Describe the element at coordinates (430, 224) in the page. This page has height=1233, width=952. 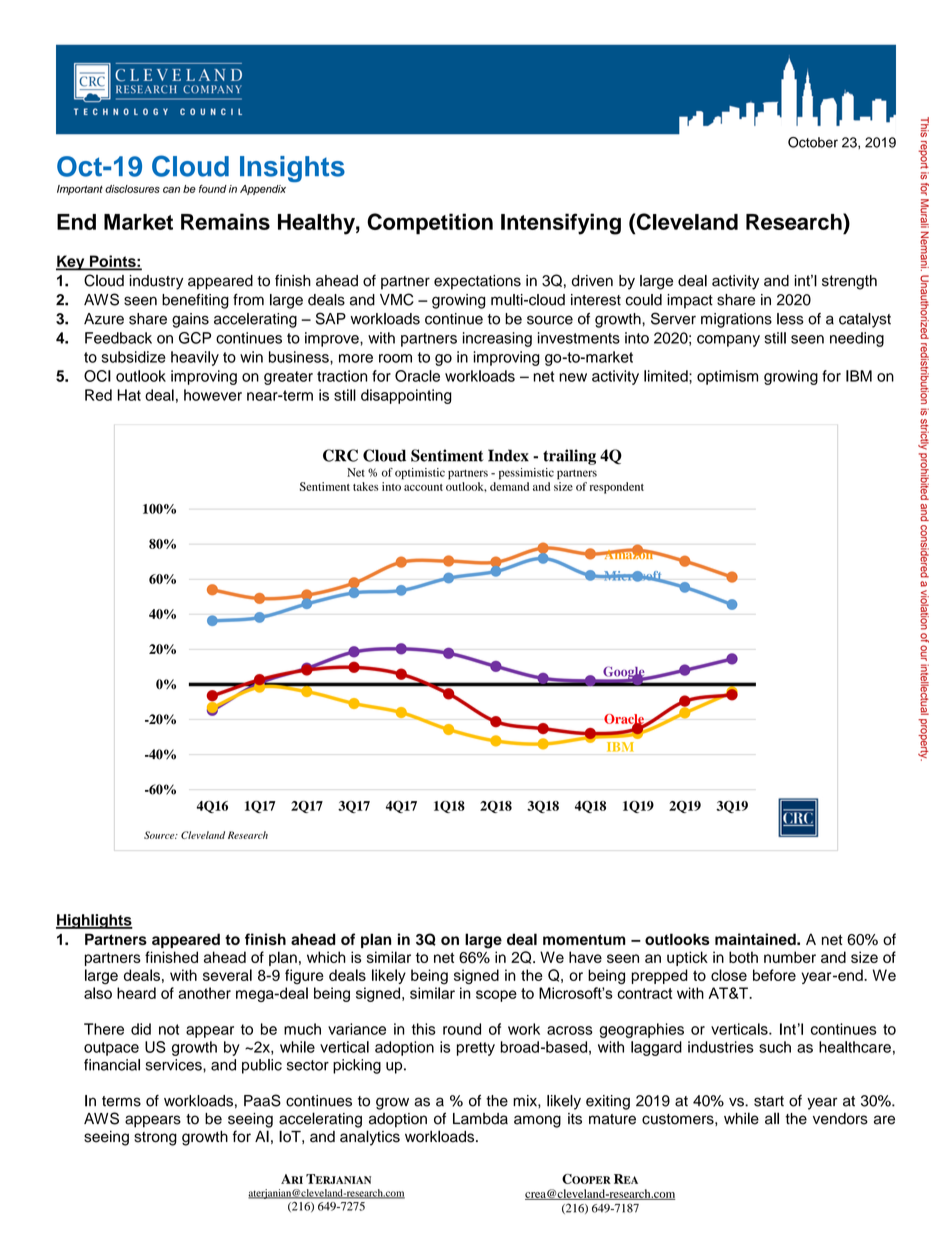
I see `Competition` at that location.
